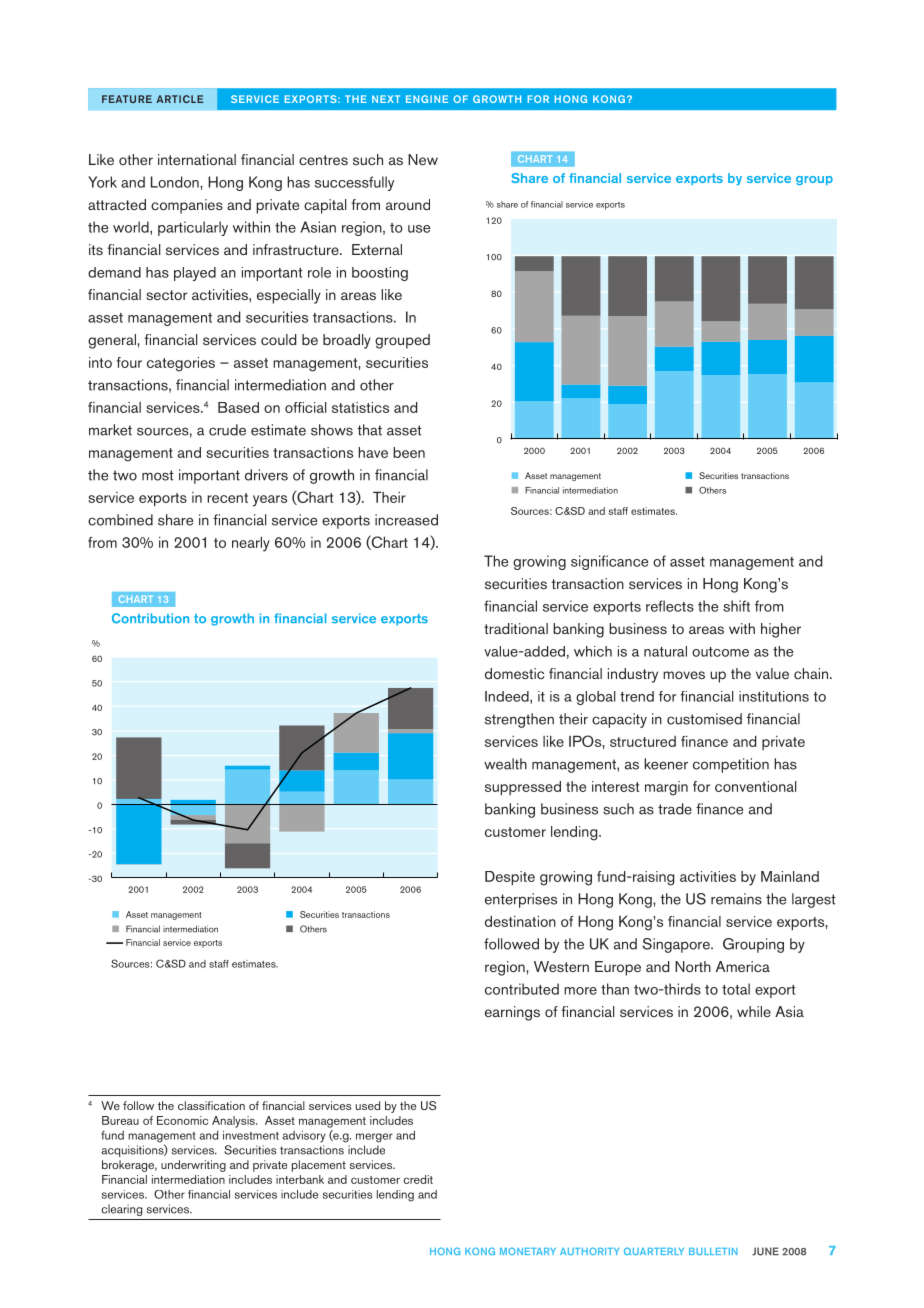 This screenshot has height=1308, width=924. I want to click on Despite, so click(510, 878).
